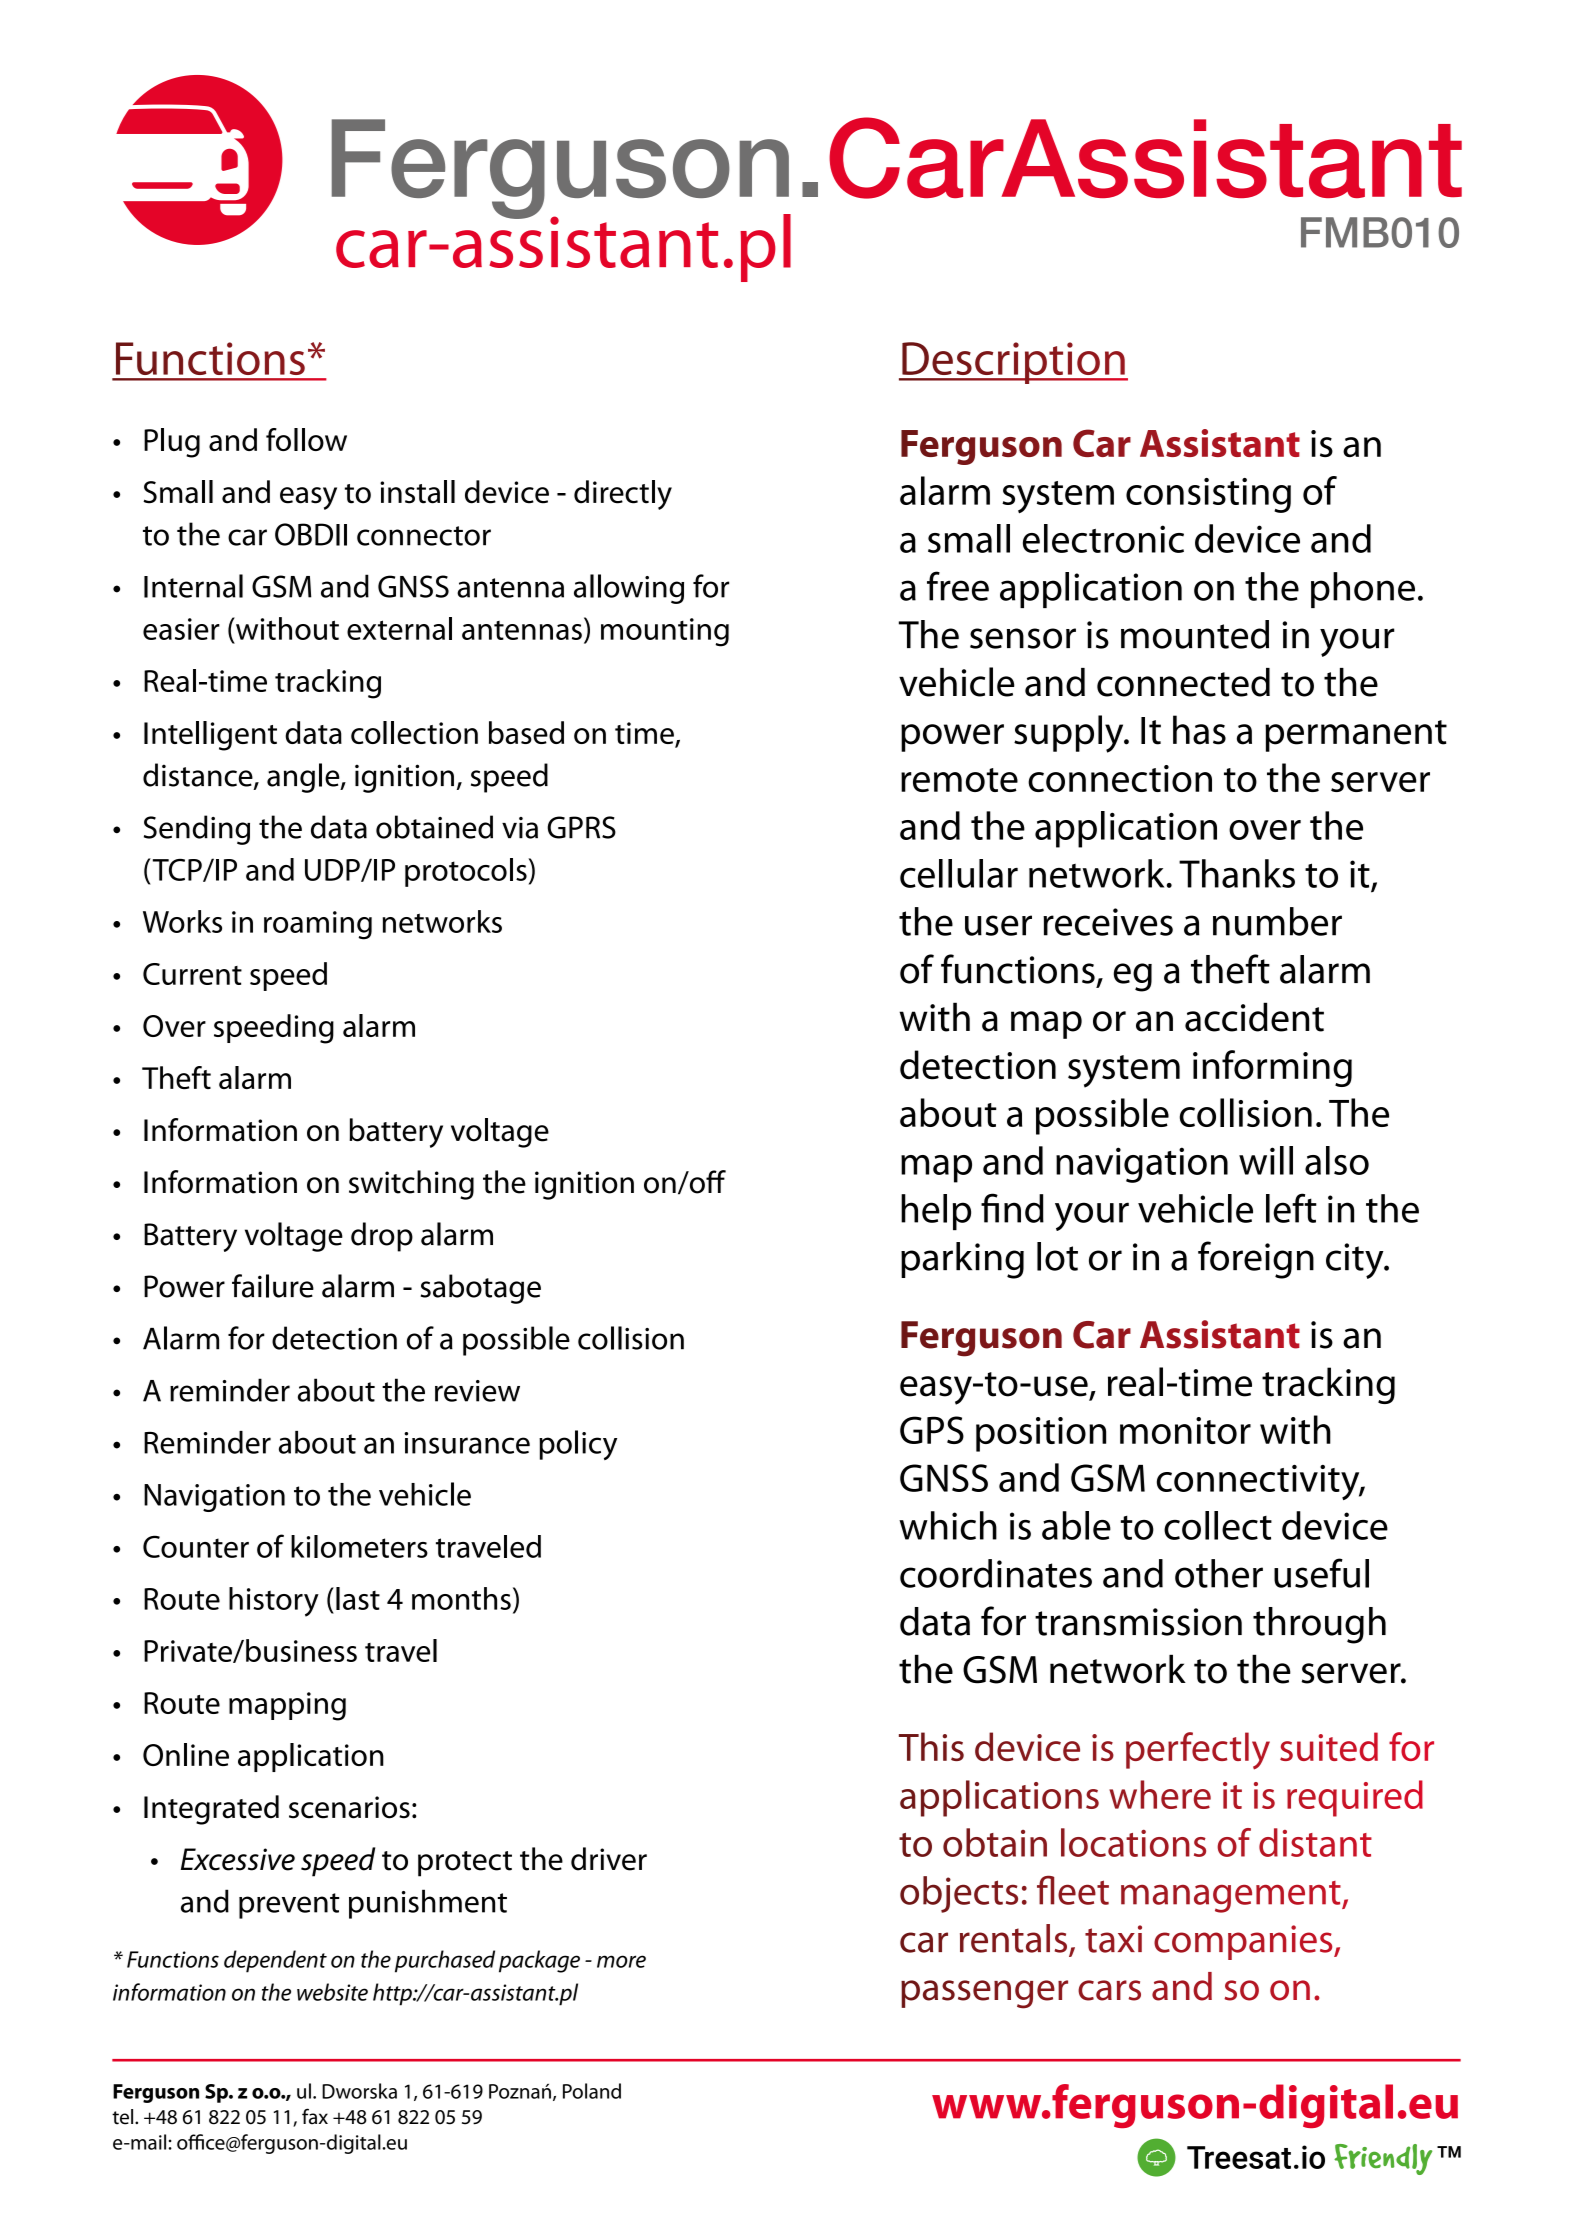  I want to click on directly, so click(623, 495).
